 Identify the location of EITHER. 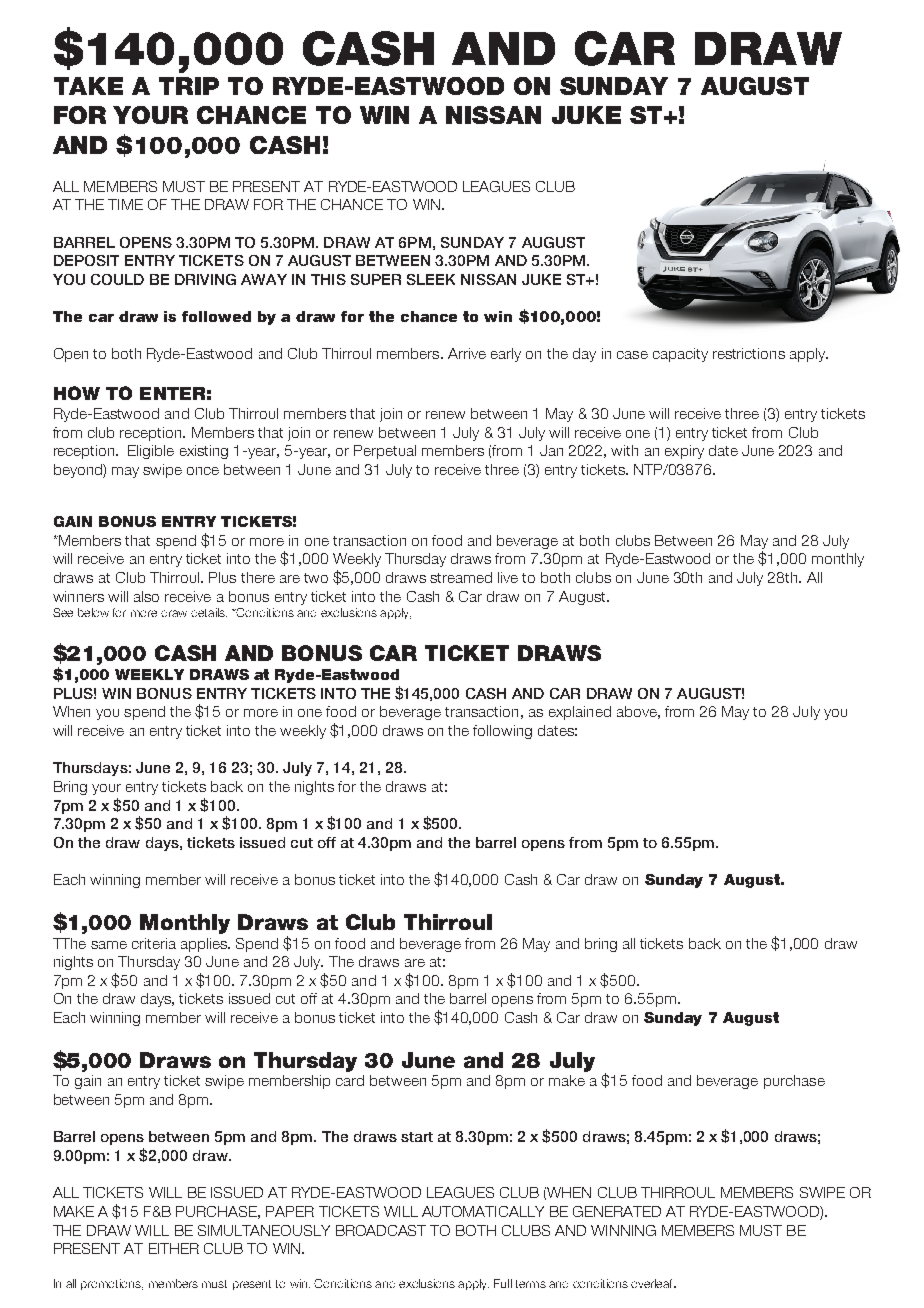
(174, 1248).
